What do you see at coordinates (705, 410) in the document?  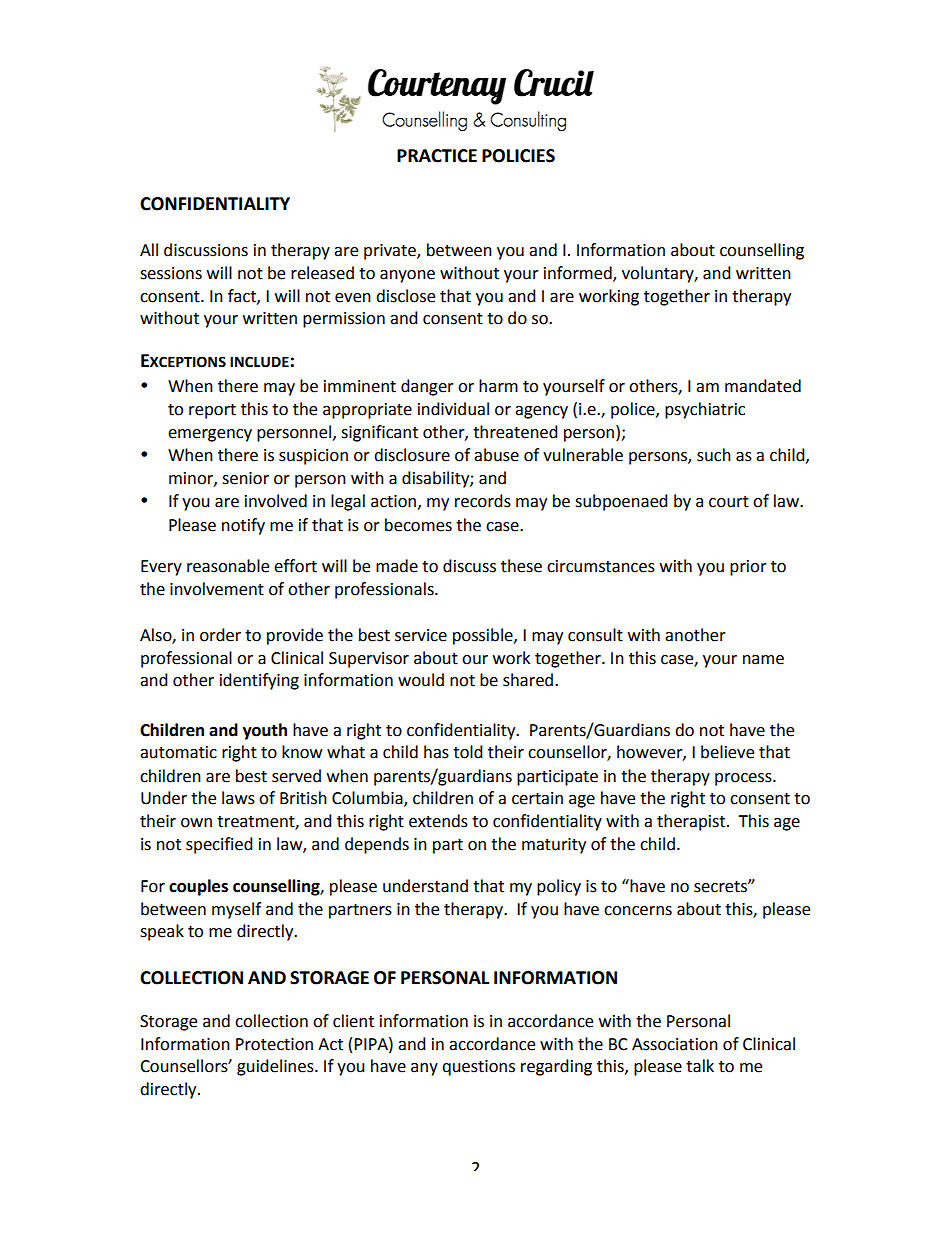 I see `psychiatric` at bounding box center [705, 410].
